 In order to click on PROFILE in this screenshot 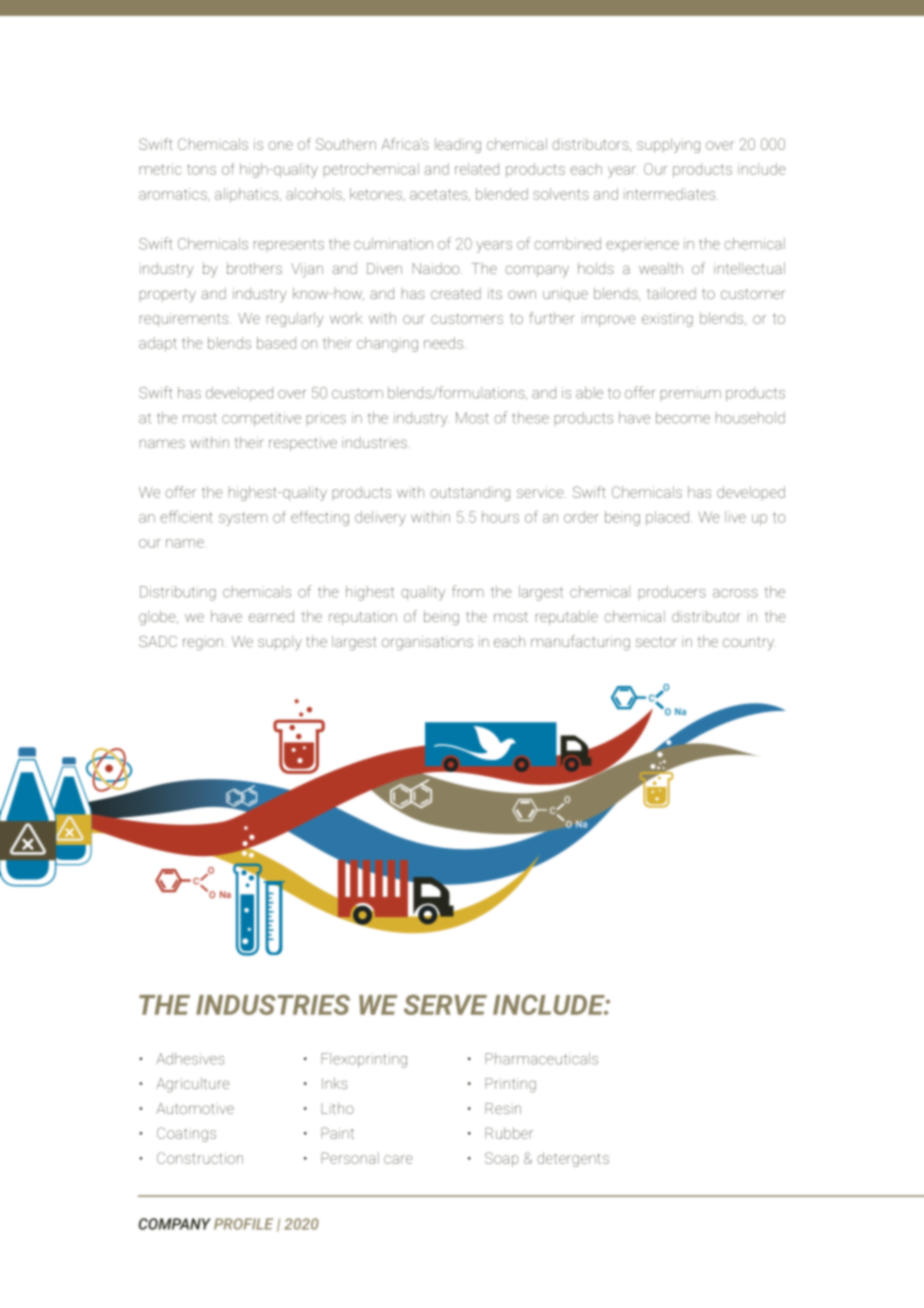, I will do `click(243, 1224)`.
